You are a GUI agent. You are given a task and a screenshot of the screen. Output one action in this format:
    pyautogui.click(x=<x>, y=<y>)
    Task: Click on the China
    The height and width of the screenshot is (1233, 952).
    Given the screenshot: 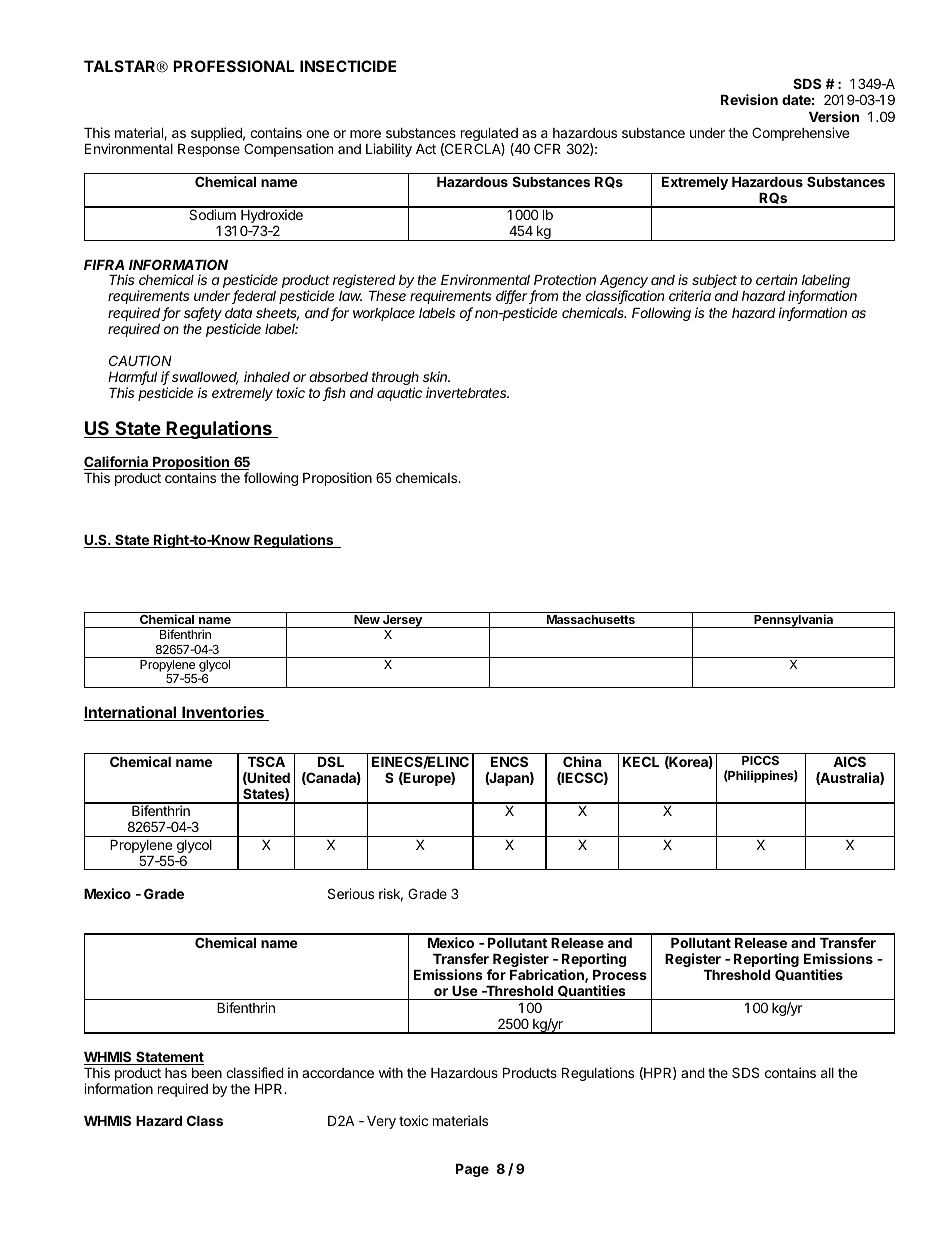 What is the action you would take?
    pyautogui.click(x=582, y=761)
